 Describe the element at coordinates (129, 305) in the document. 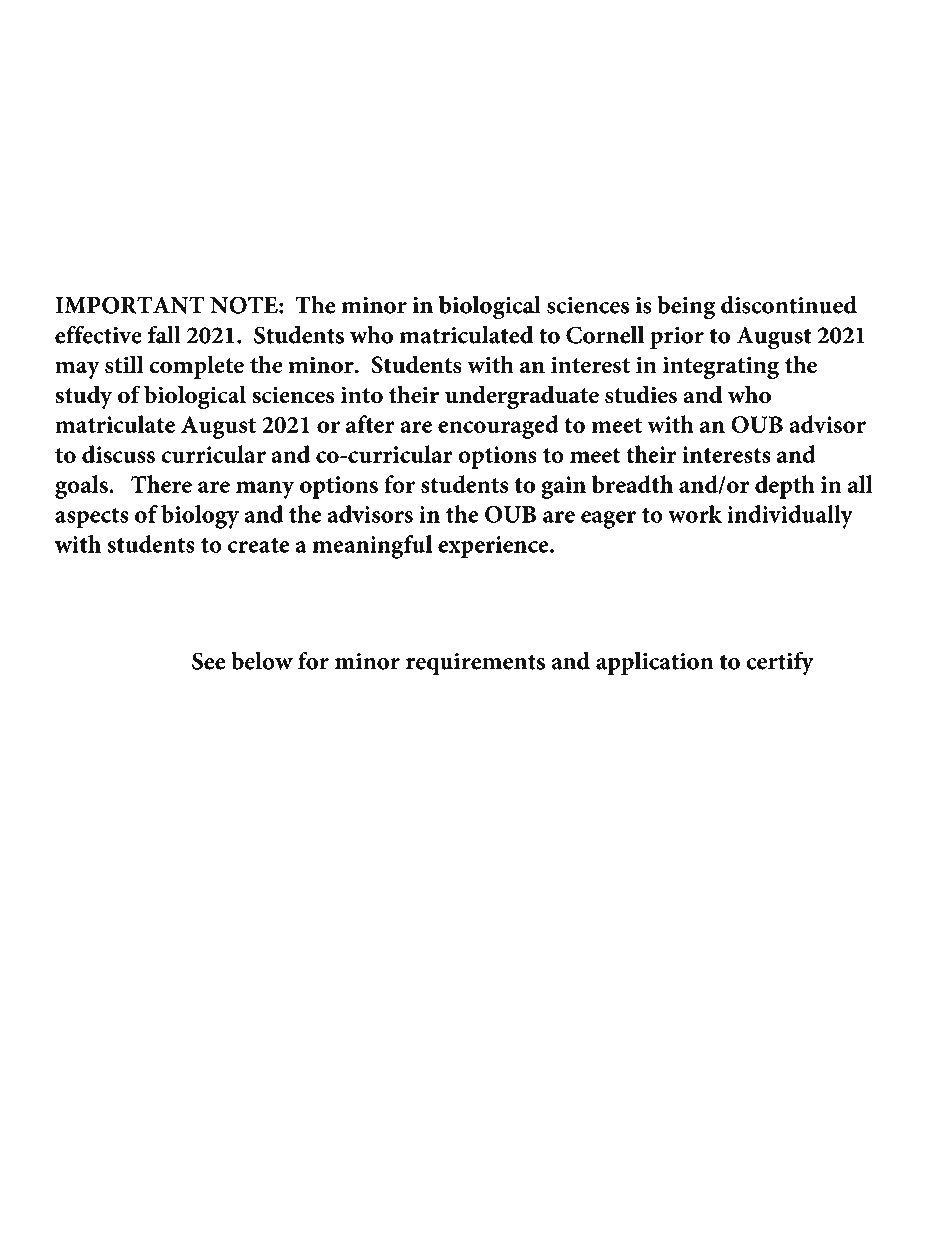

I see `IMPORTANT` at that location.
